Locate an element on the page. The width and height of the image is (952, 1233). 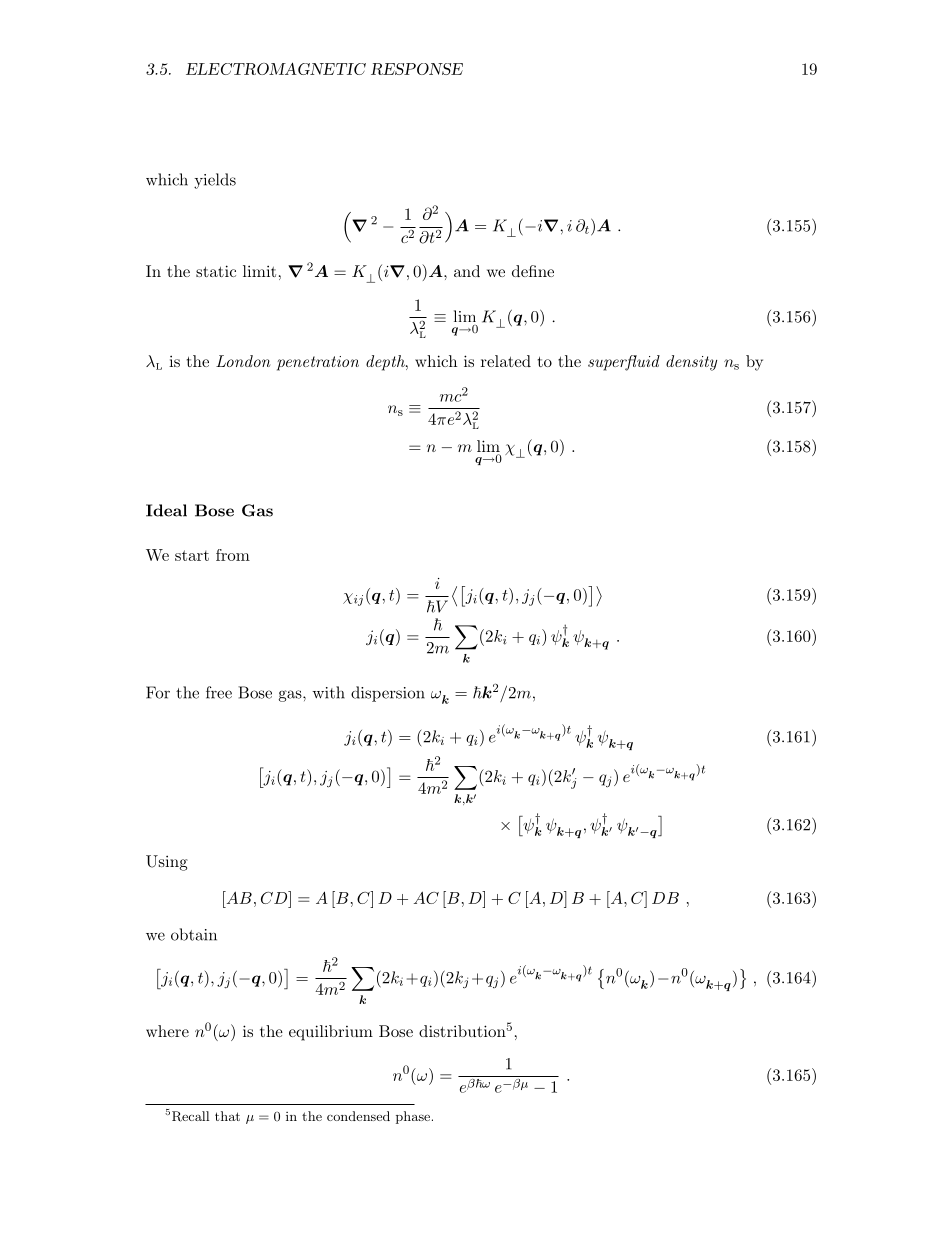
that is located at coordinates (227, 1116).
